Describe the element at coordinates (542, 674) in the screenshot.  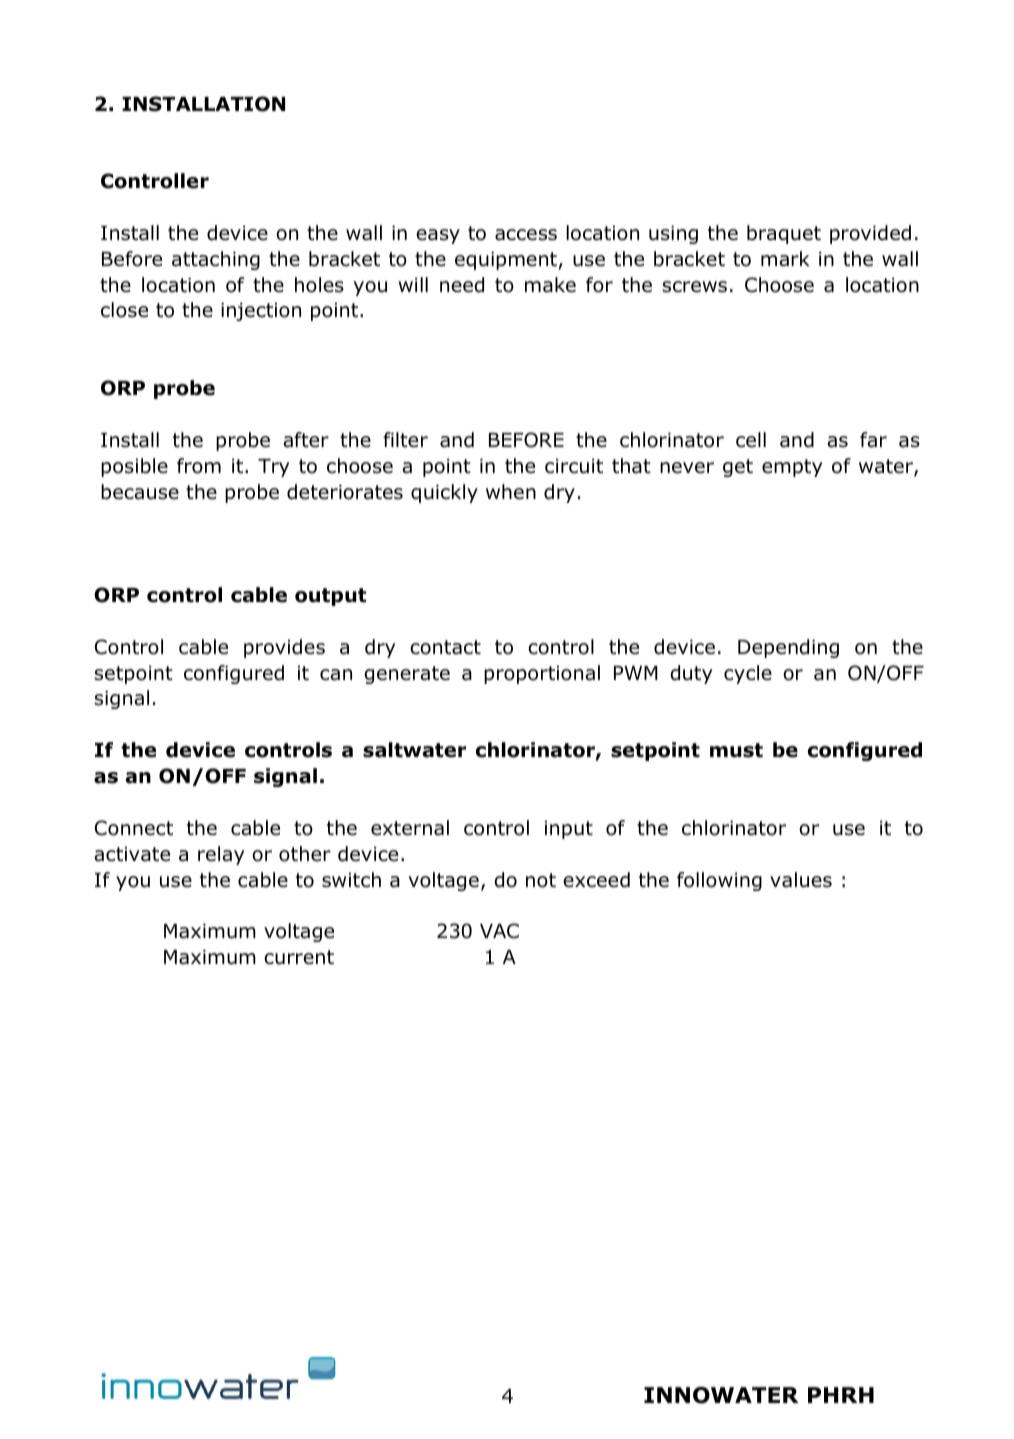
I see `proportional` at that location.
